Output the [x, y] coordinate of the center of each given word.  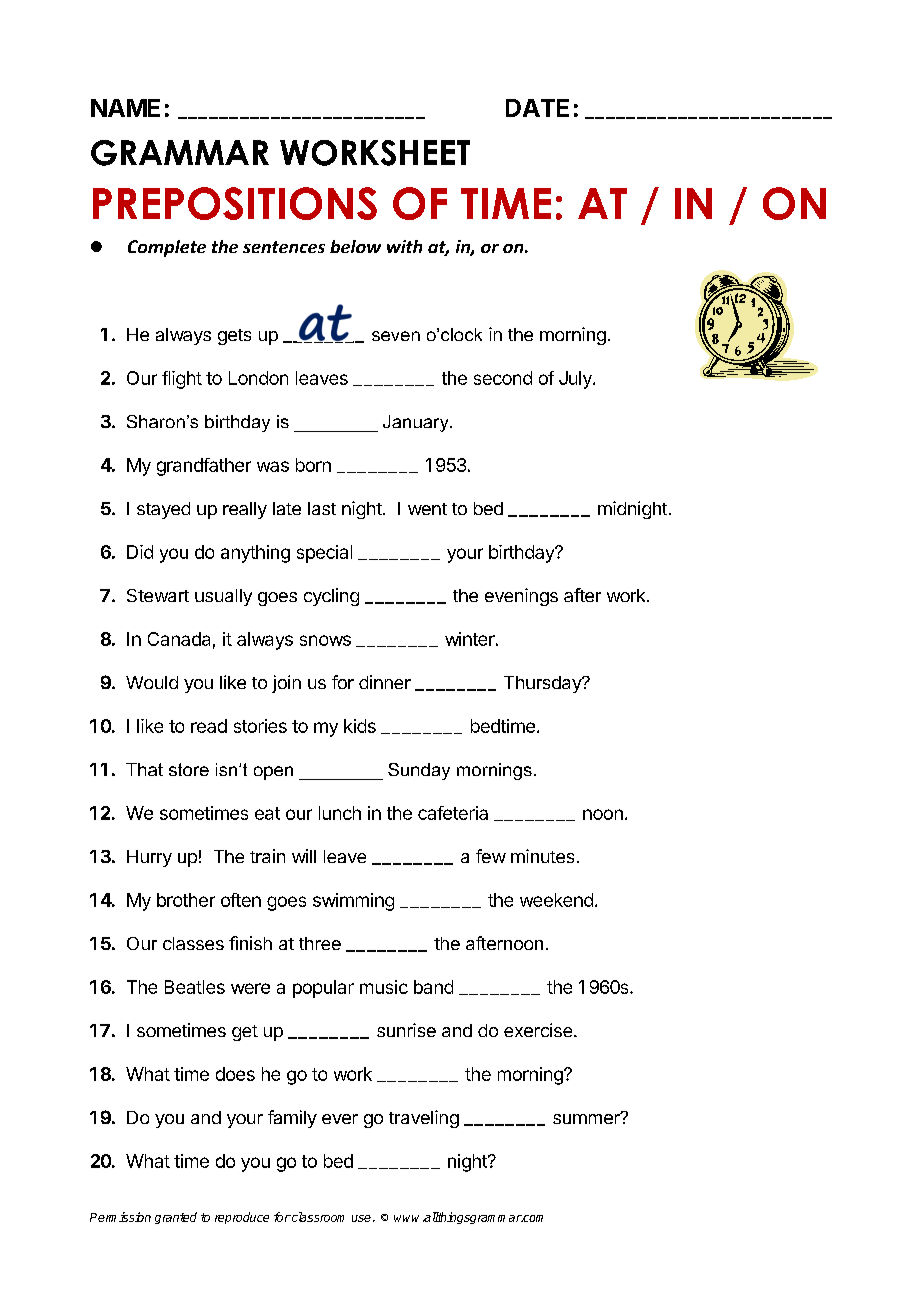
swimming [353, 902]
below [355, 246]
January [417, 423]
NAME [125, 108]
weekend [556, 900]
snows [325, 640]
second [503, 378]
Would [152, 682]
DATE [537, 108]
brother [186, 900]
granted [176, 1218]
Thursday [543, 684]
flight [182, 380]
